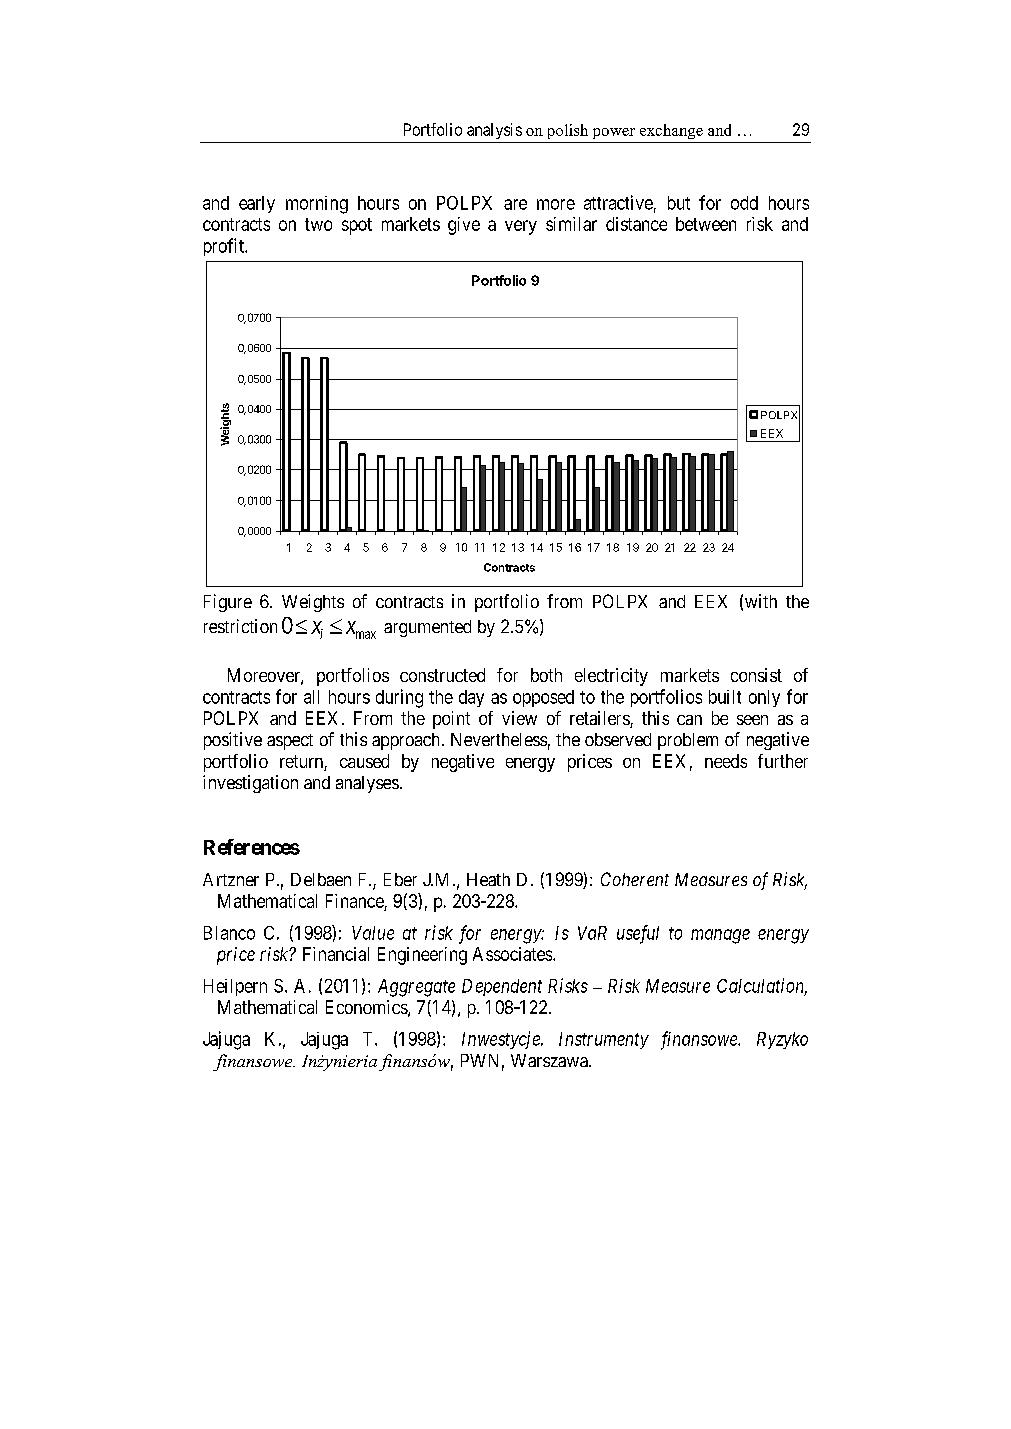  What do you see at coordinates (311, 697) in the document?
I see `all` at bounding box center [311, 697].
